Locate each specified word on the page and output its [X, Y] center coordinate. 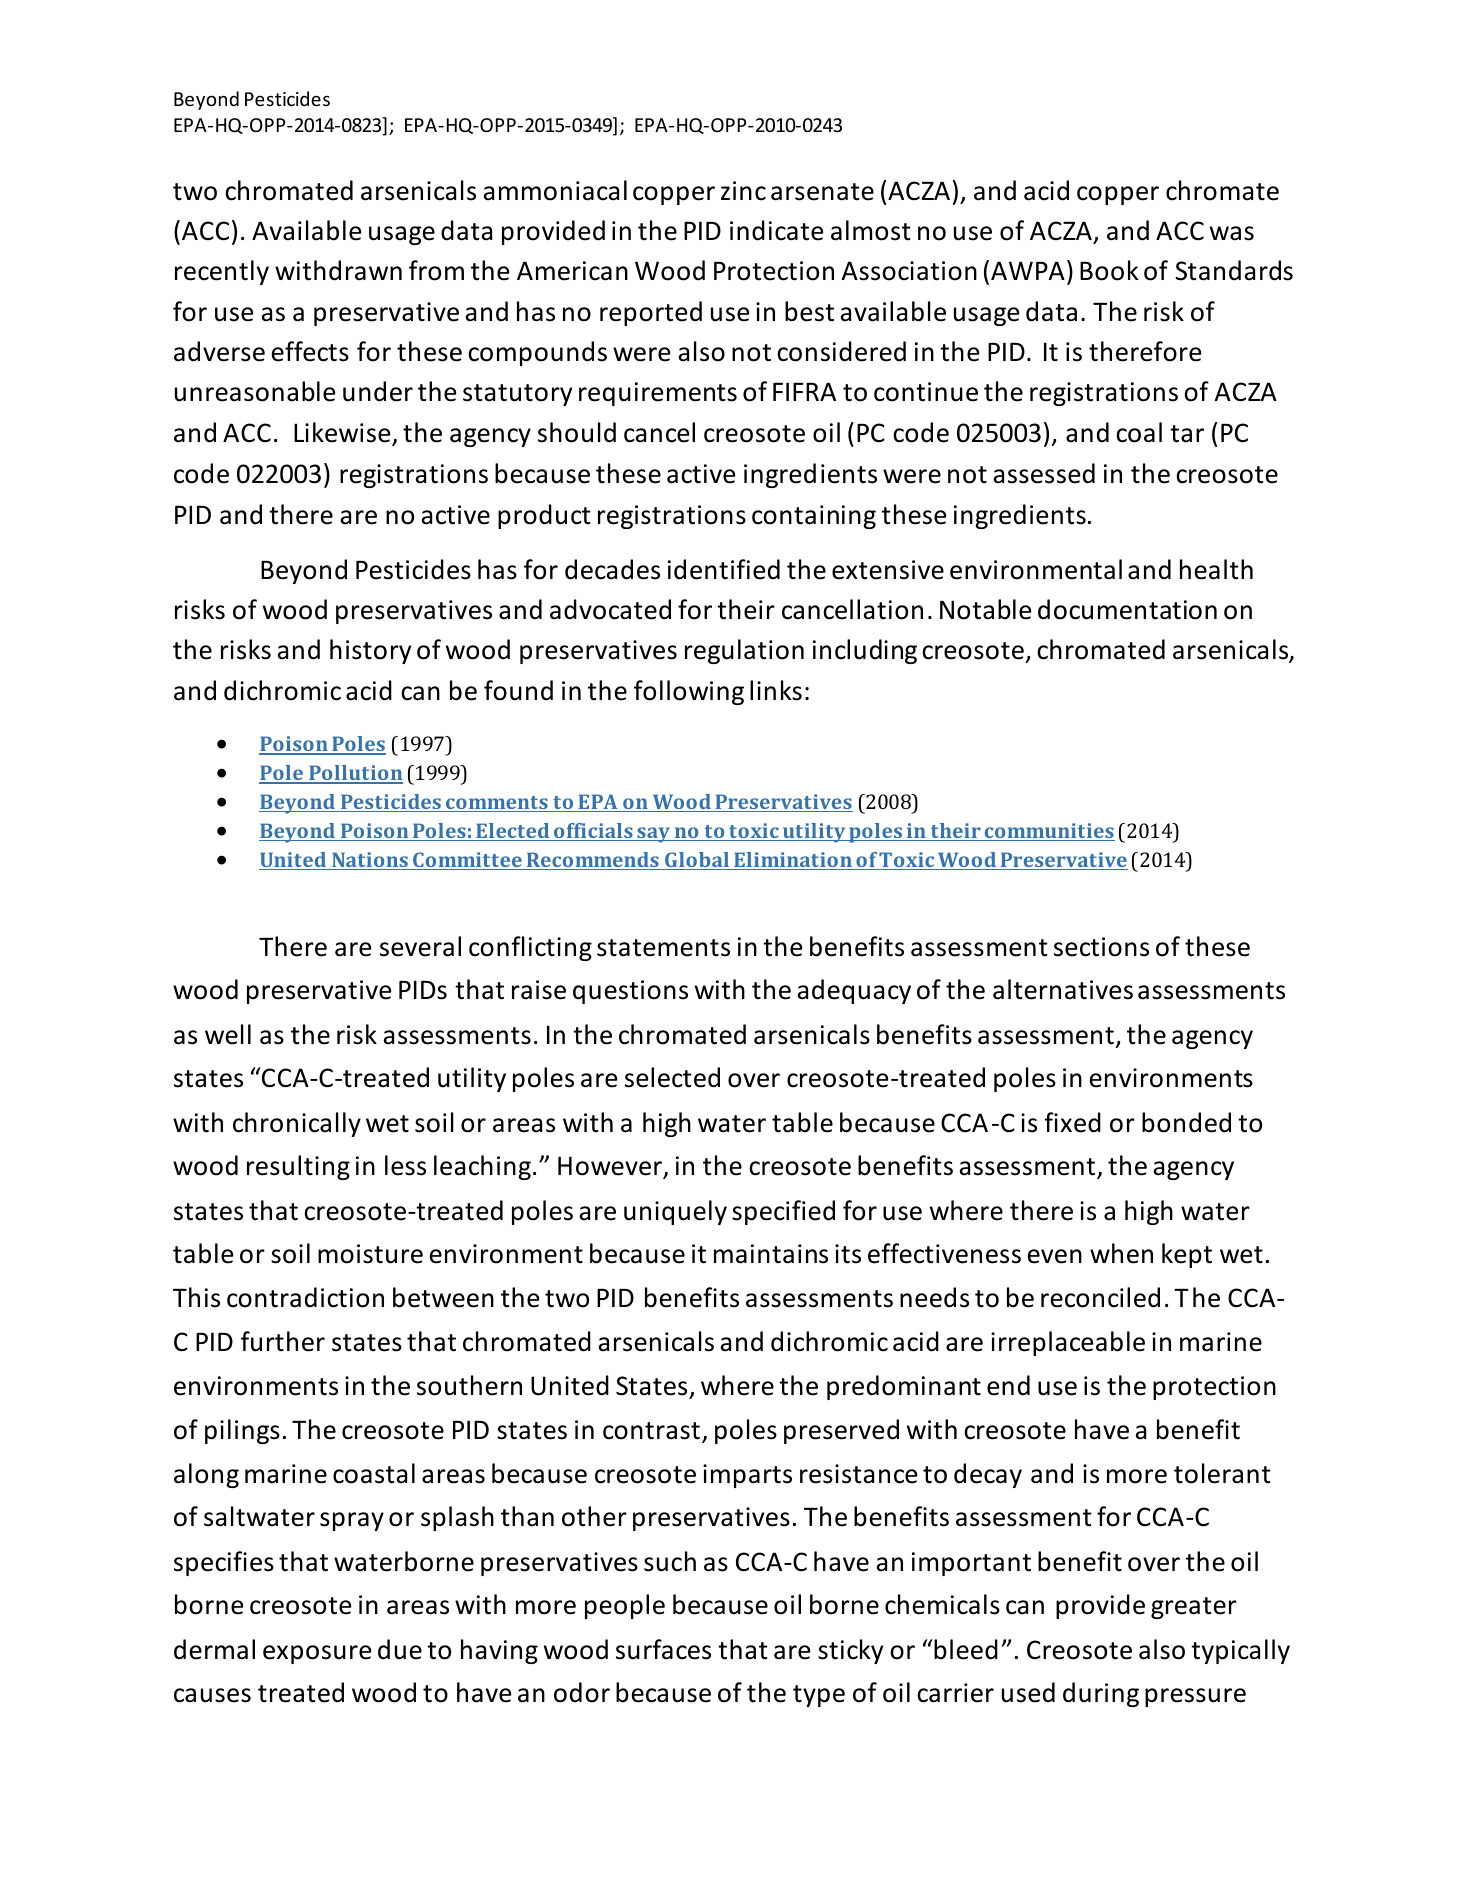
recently [222, 272]
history [370, 651]
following [689, 692]
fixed [1072, 1122]
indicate [777, 230]
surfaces [663, 1649]
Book [1109, 270]
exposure [317, 1654]
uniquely [675, 1212]
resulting [298, 1167]
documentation [1127, 609]
